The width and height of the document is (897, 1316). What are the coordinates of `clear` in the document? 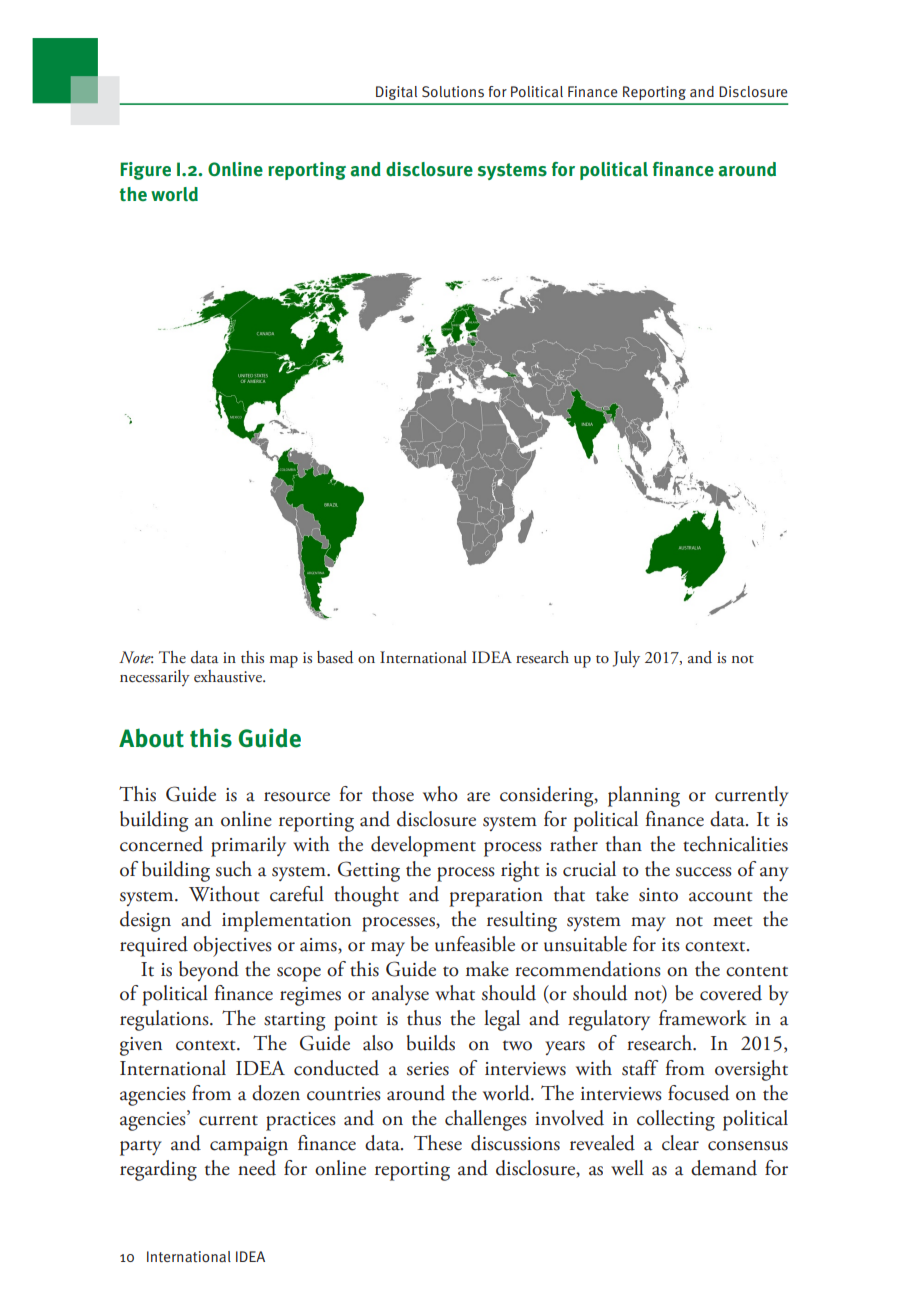 It's located at (680, 1143).
